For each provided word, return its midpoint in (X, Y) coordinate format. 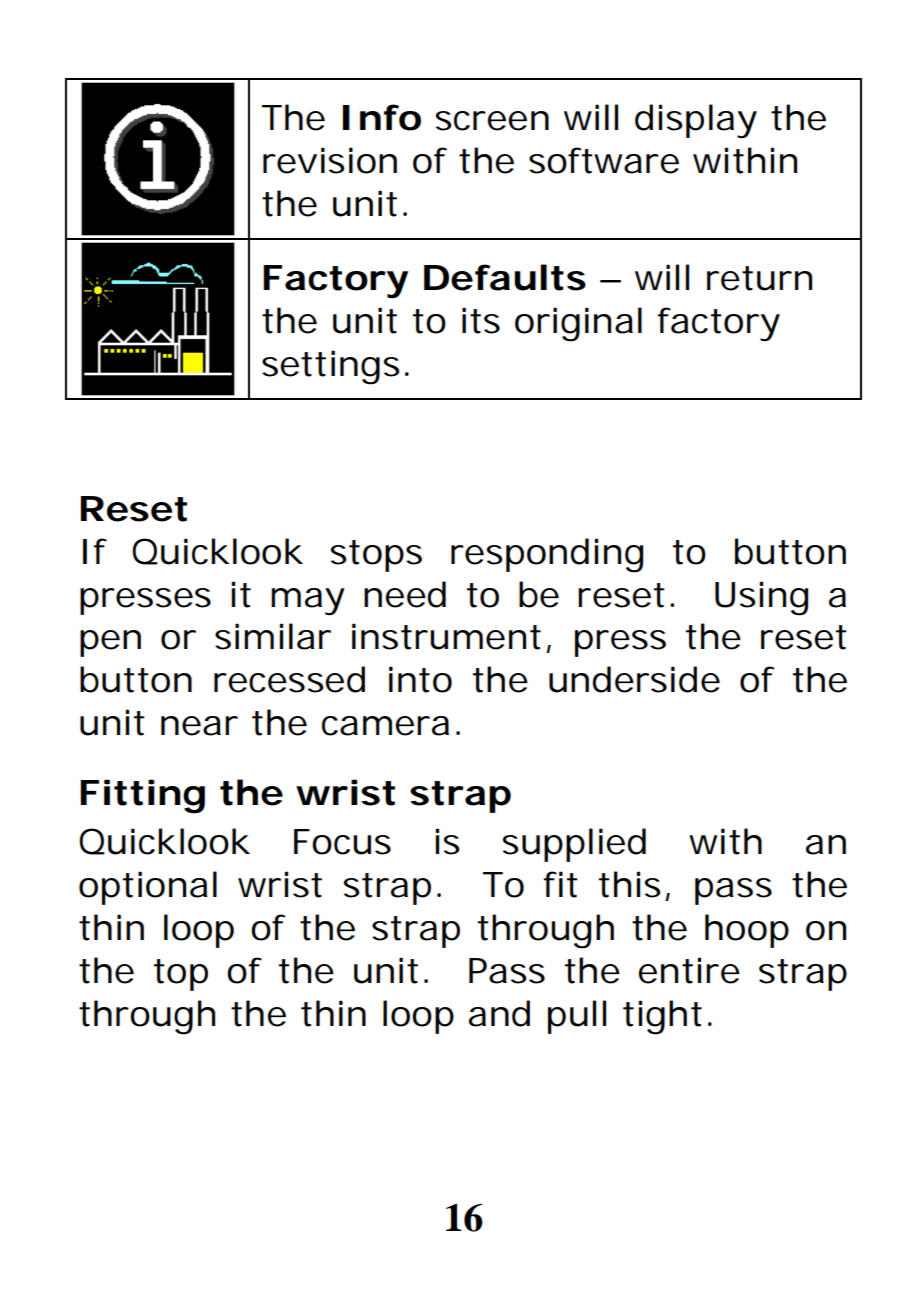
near (199, 726)
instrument (446, 636)
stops (376, 556)
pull (577, 1017)
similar (272, 636)
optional (148, 888)
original (578, 324)
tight (662, 1017)
